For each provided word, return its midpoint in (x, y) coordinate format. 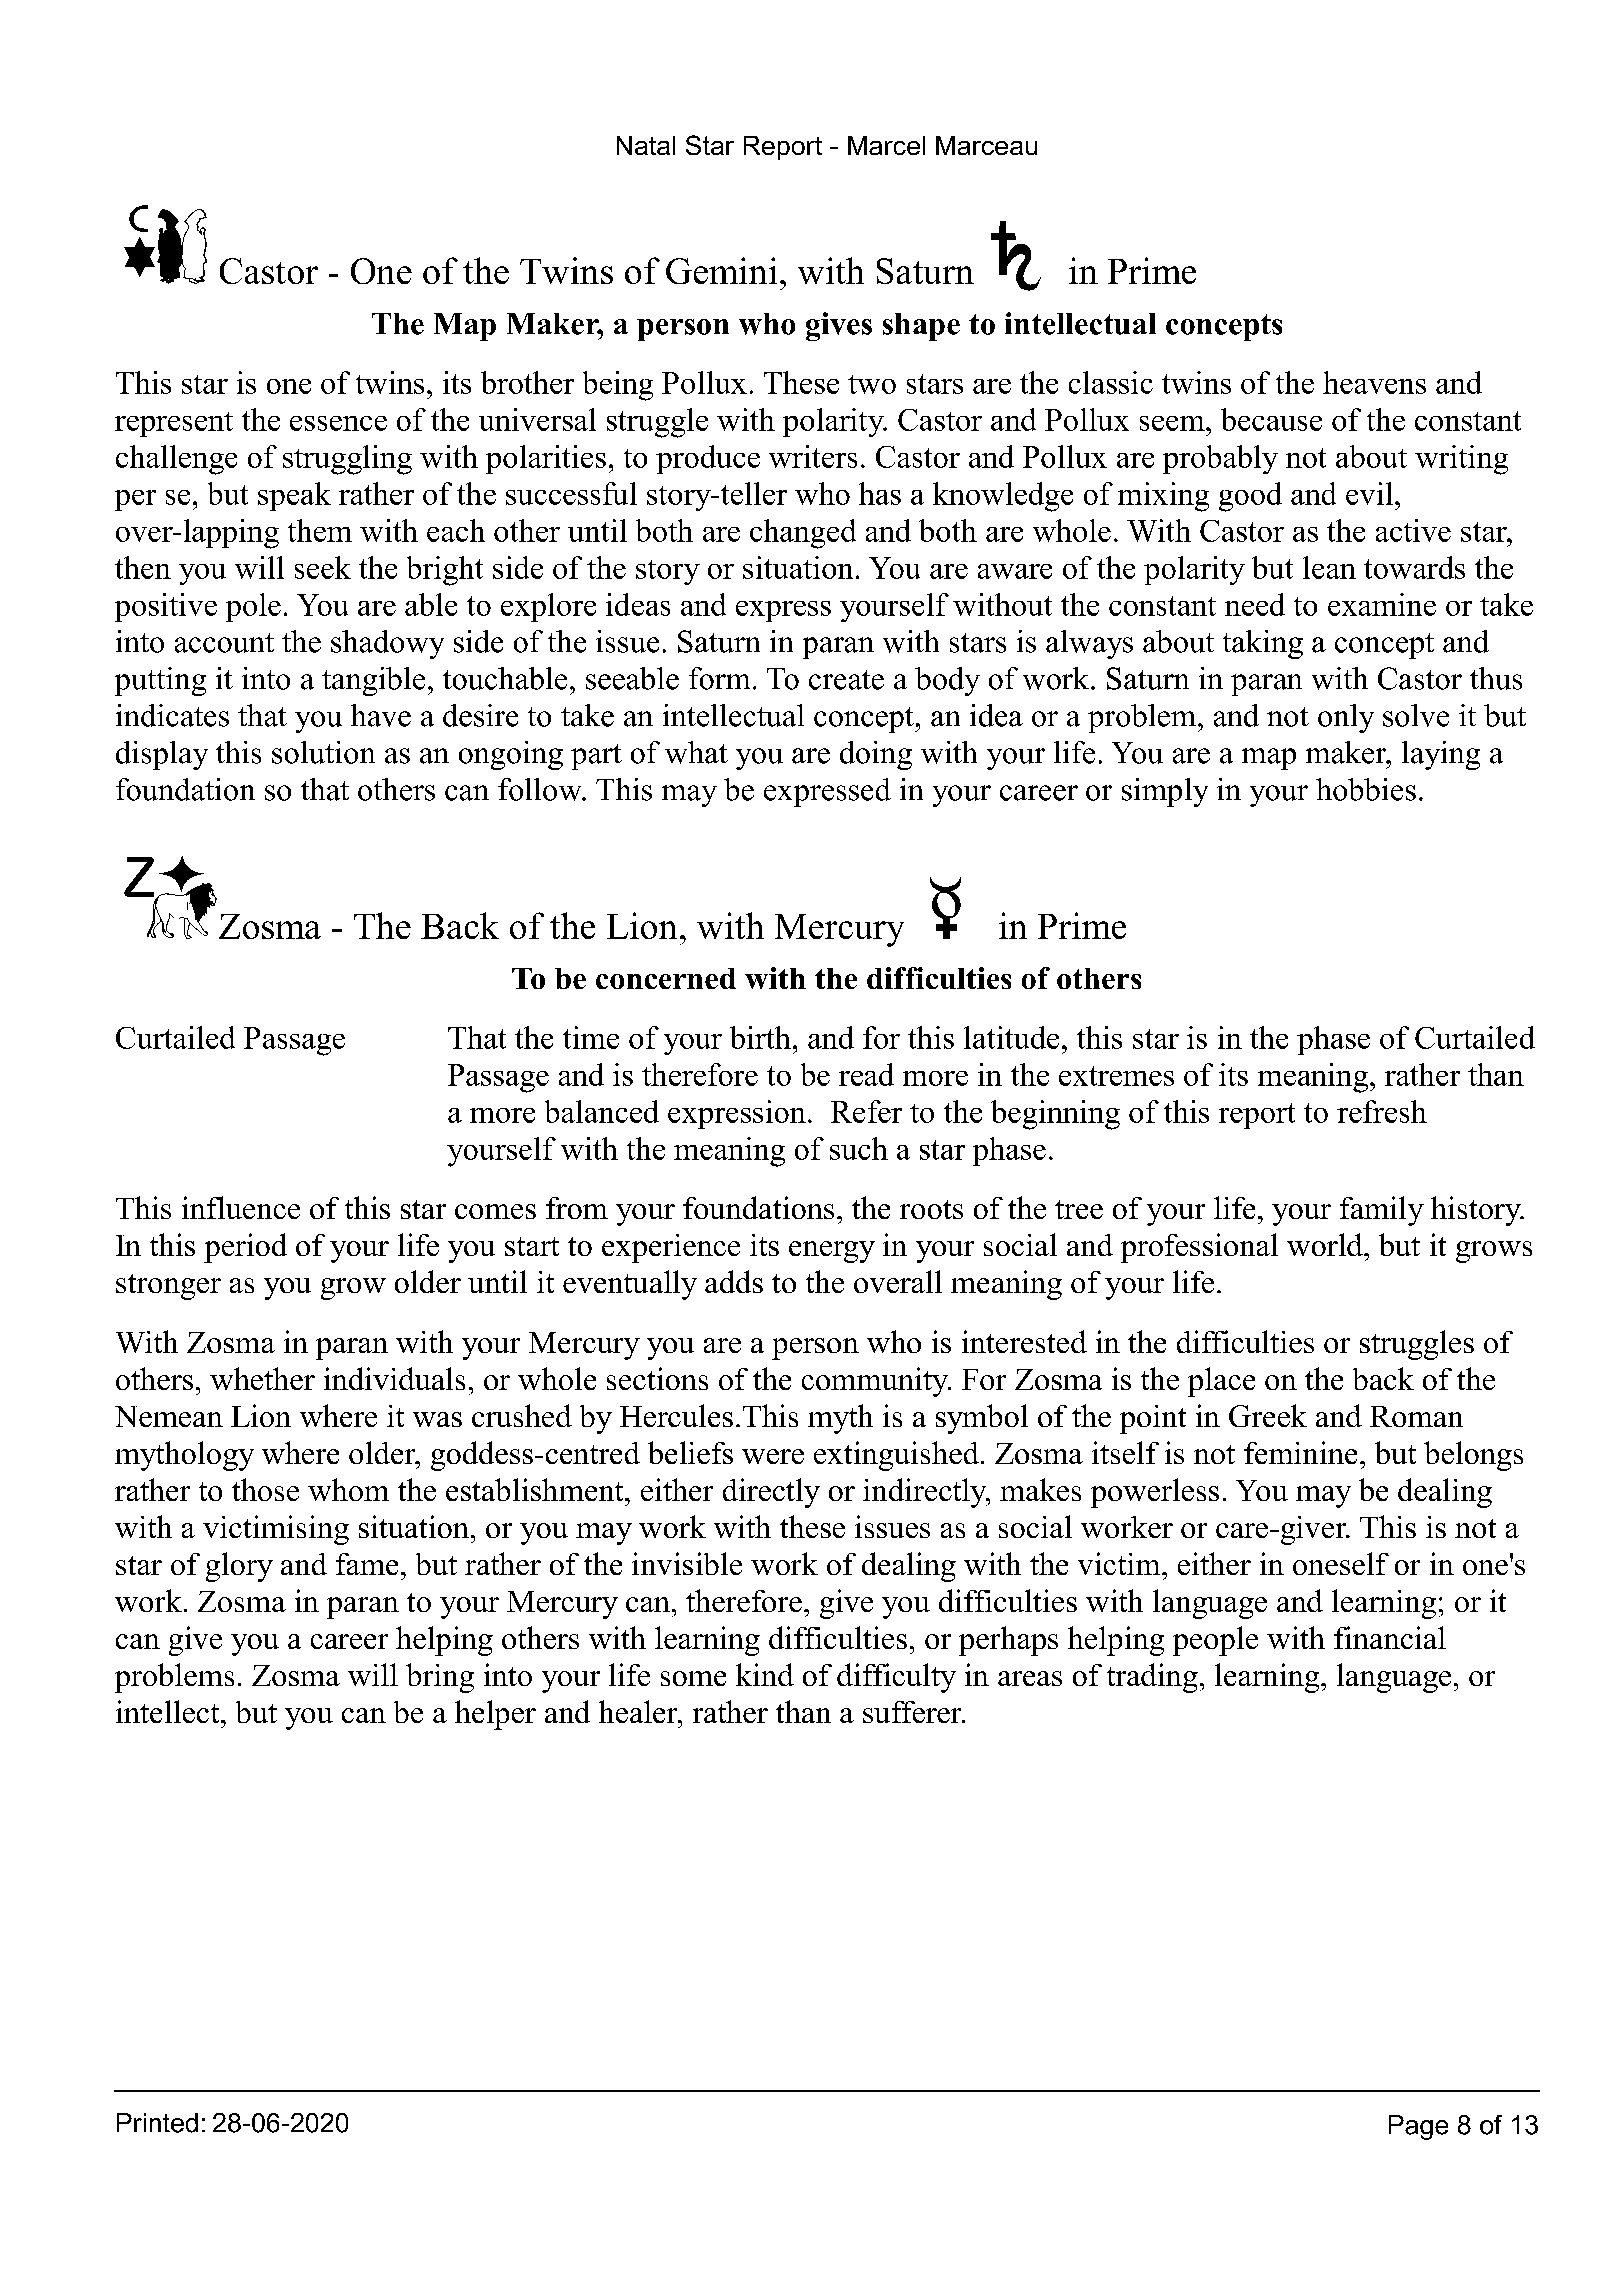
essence (338, 423)
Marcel (886, 145)
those (265, 1489)
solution (323, 752)
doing (876, 755)
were (773, 1456)
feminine (1300, 1452)
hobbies (1366, 789)
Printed (157, 2123)
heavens (1374, 382)
